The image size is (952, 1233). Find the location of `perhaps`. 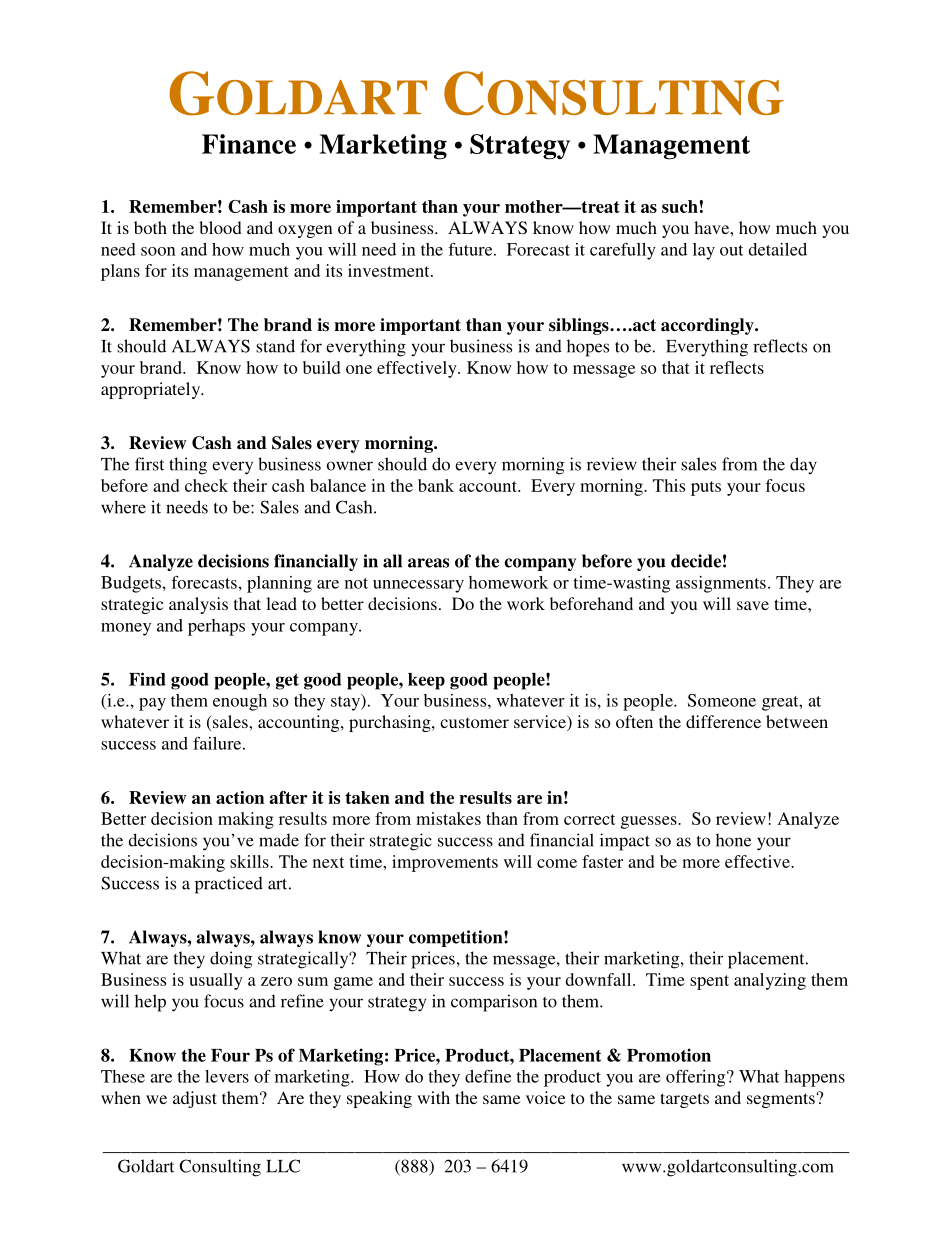

perhaps is located at coordinates (216, 627).
